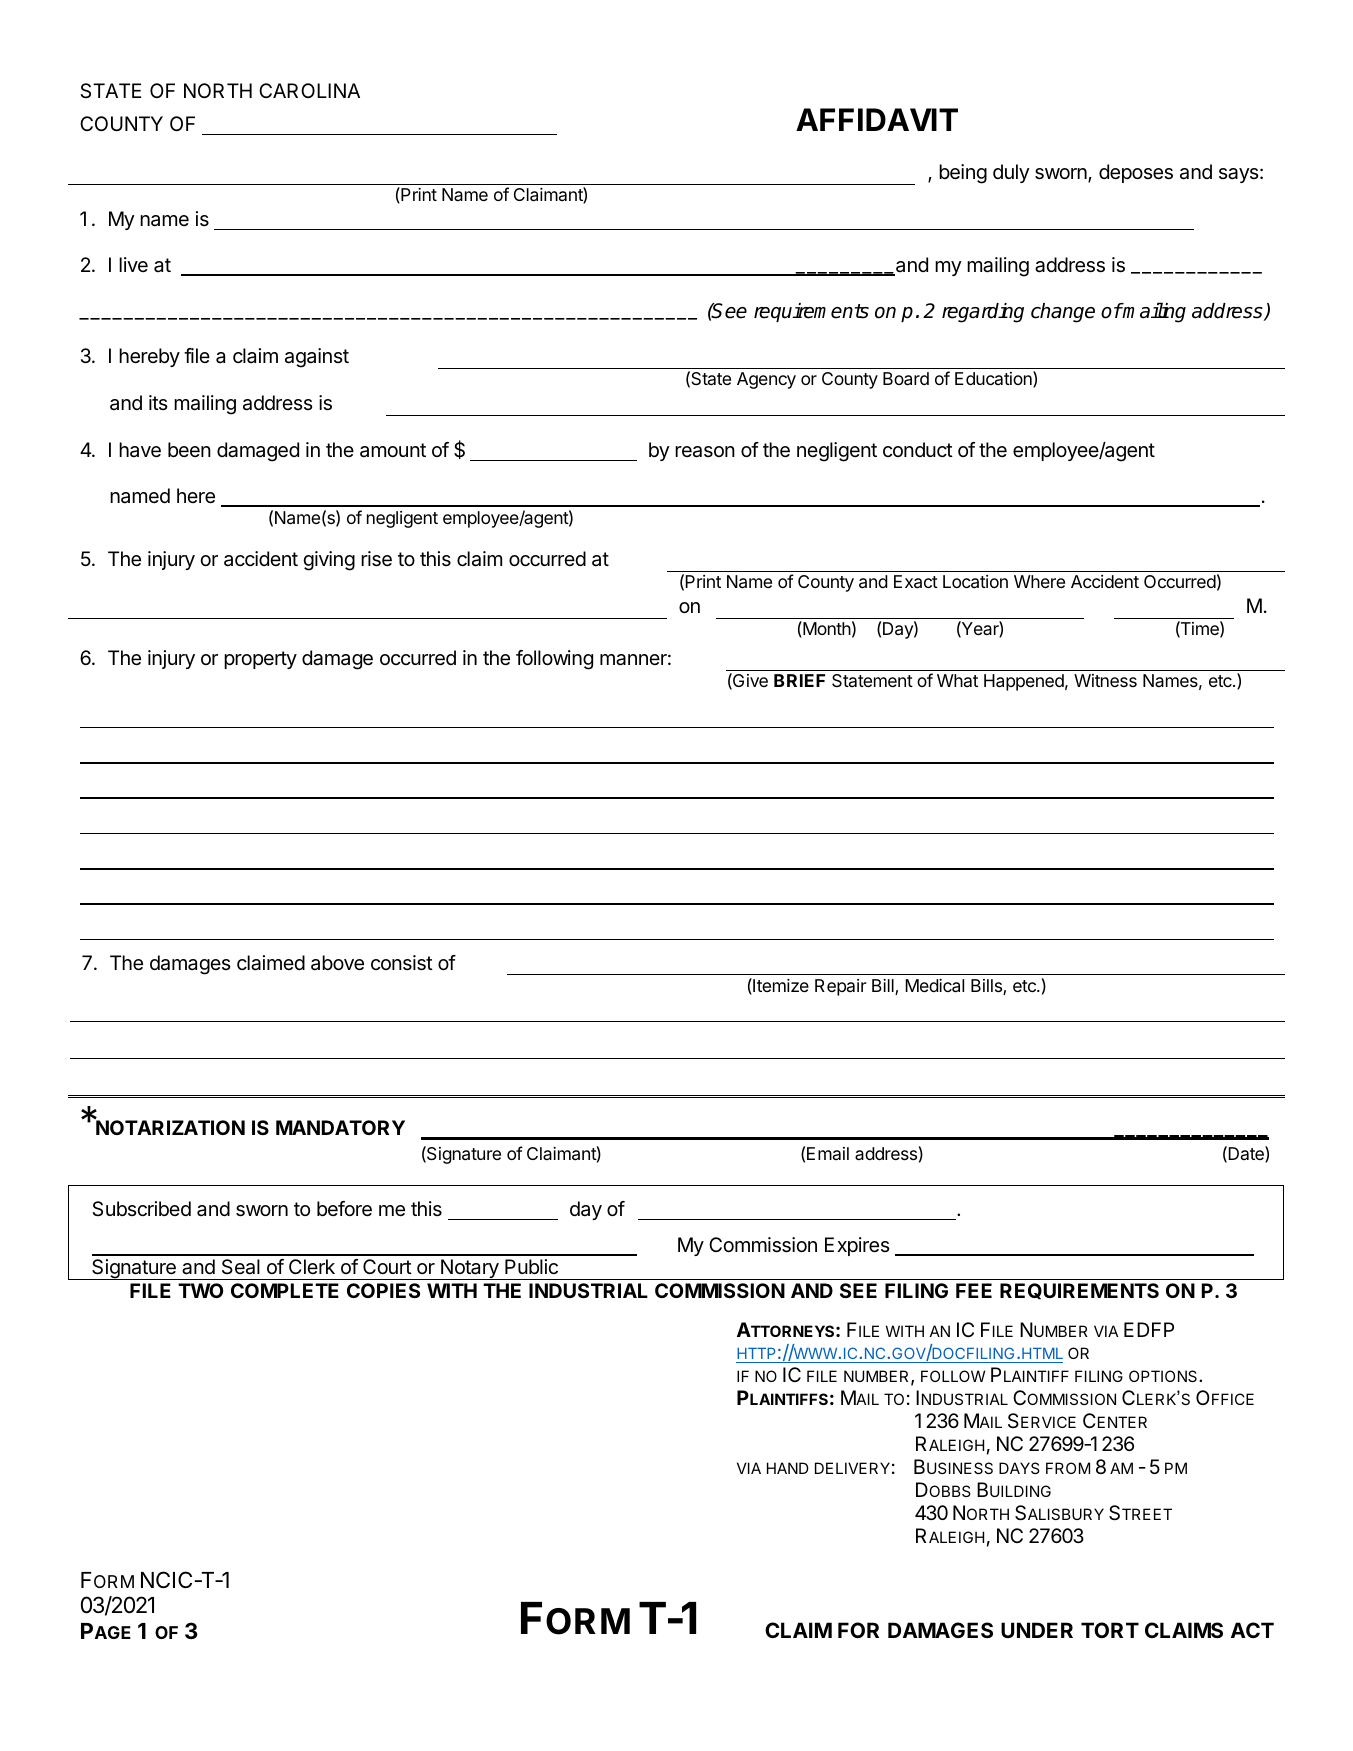 Image resolution: width=1353 pixels, height=1751 pixels. I want to click on conduct, so click(918, 449).
